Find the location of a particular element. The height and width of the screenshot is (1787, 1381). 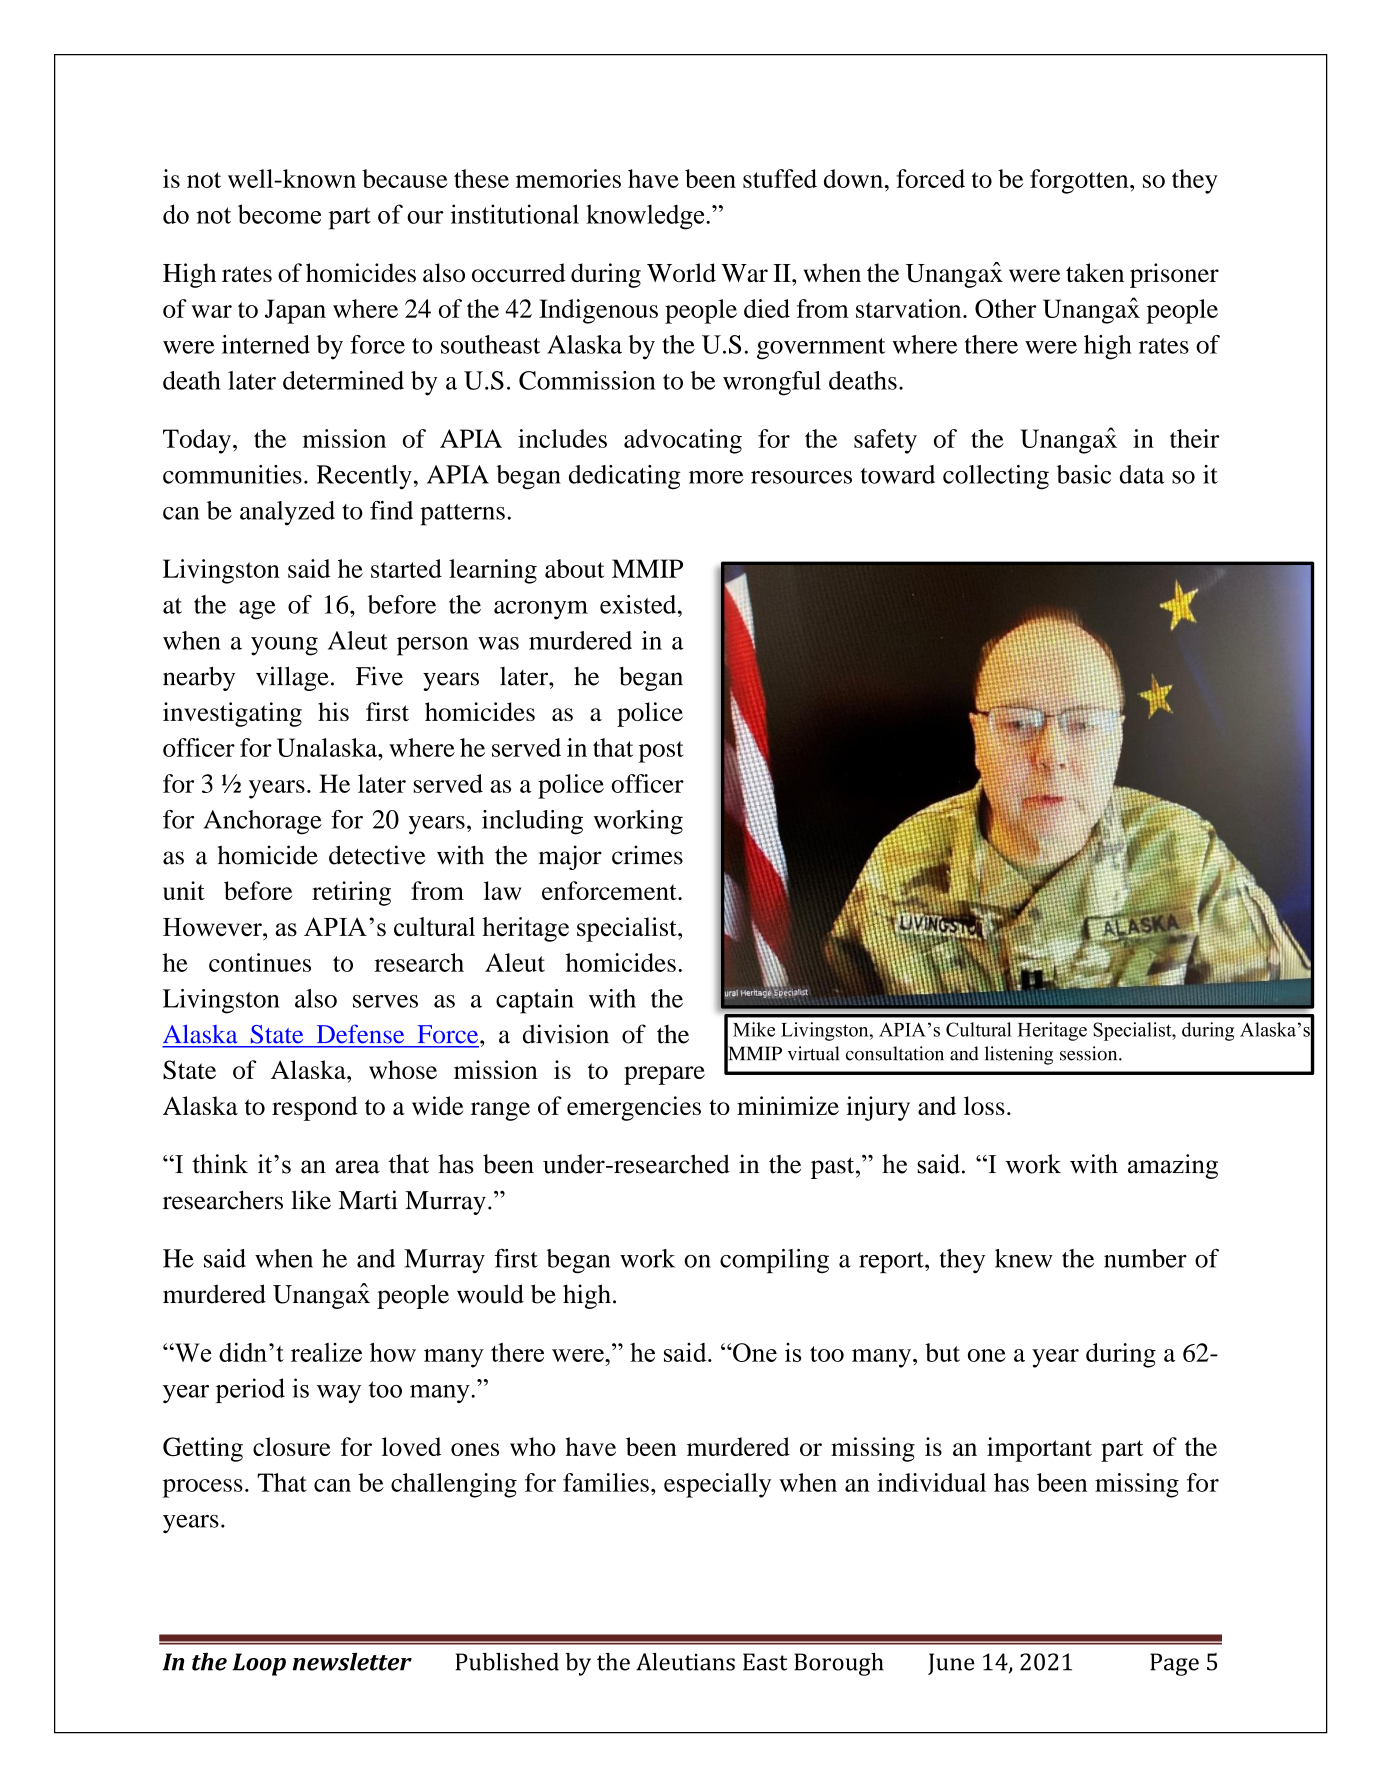

knew is located at coordinates (1023, 1258).
